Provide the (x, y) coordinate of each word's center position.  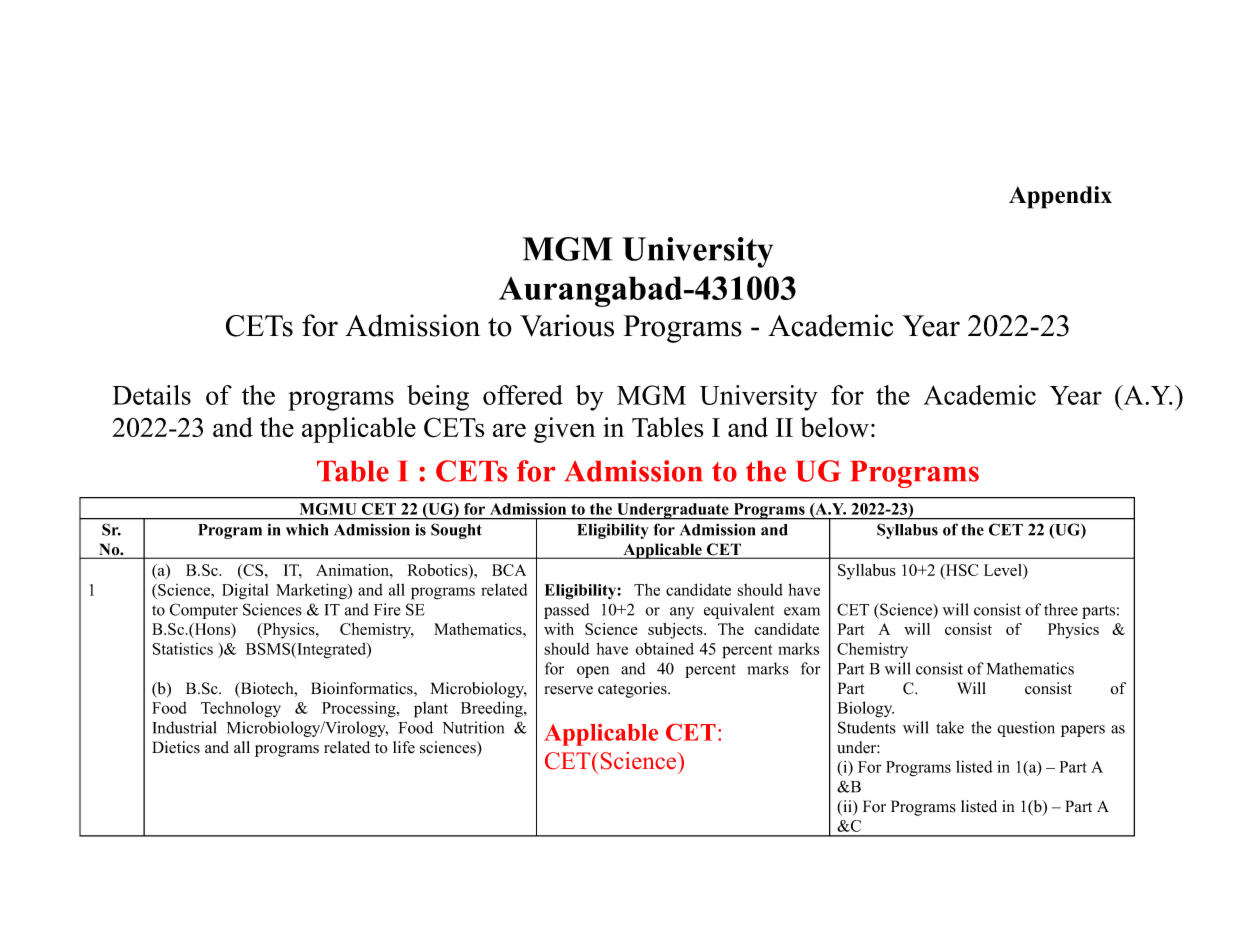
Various (567, 325)
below (835, 427)
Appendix (1060, 197)
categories (633, 690)
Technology (241, 709)
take (950, 727)
